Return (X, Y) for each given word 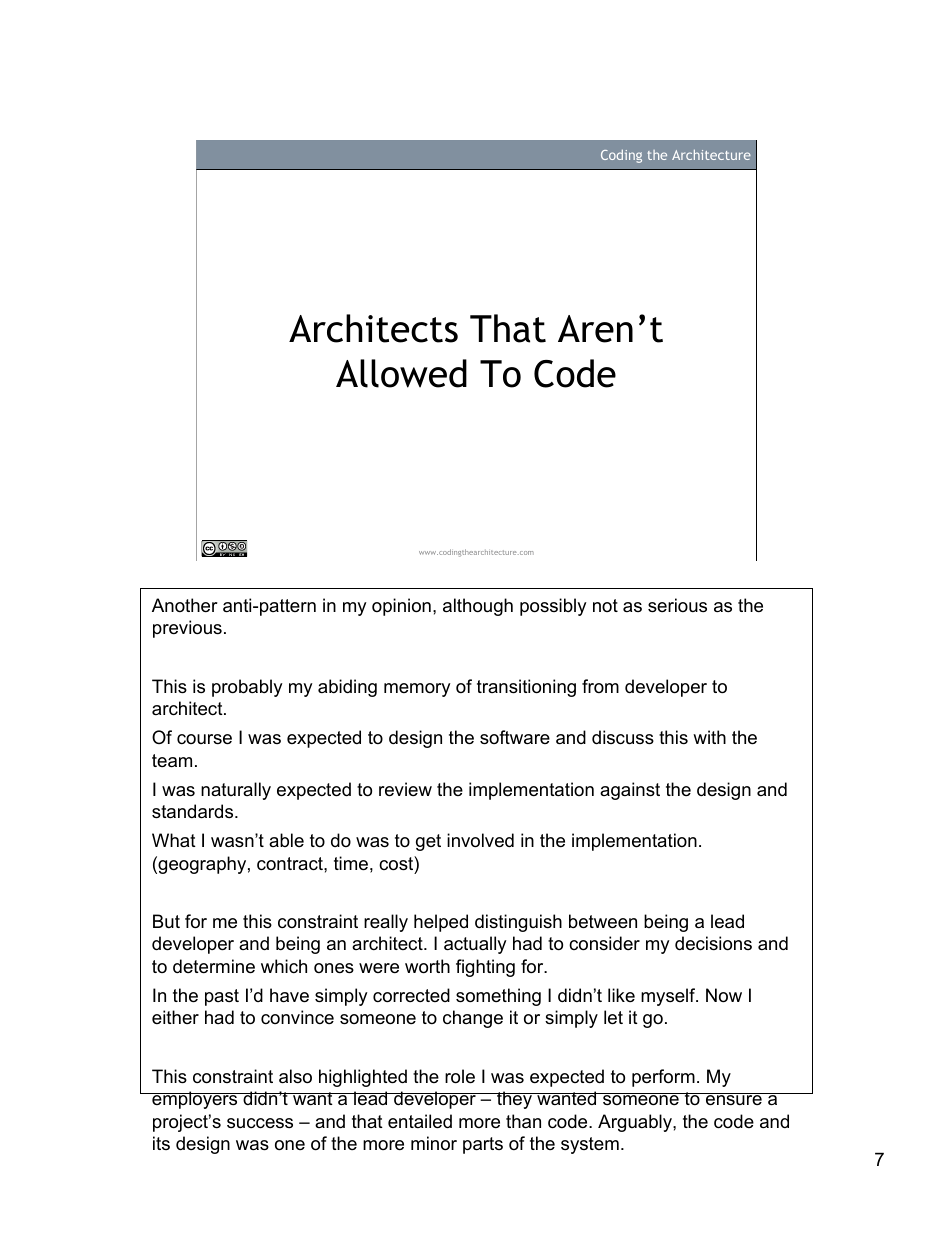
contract (291, 864)
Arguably (636, 1123)
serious (677, 605)
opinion (401, 607)
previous (187, 629)
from (600, 686)
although (478, 607)
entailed (420, 1121)
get (428, 842)
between (603, 921)
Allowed (401, 373)
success (260, 1123)
